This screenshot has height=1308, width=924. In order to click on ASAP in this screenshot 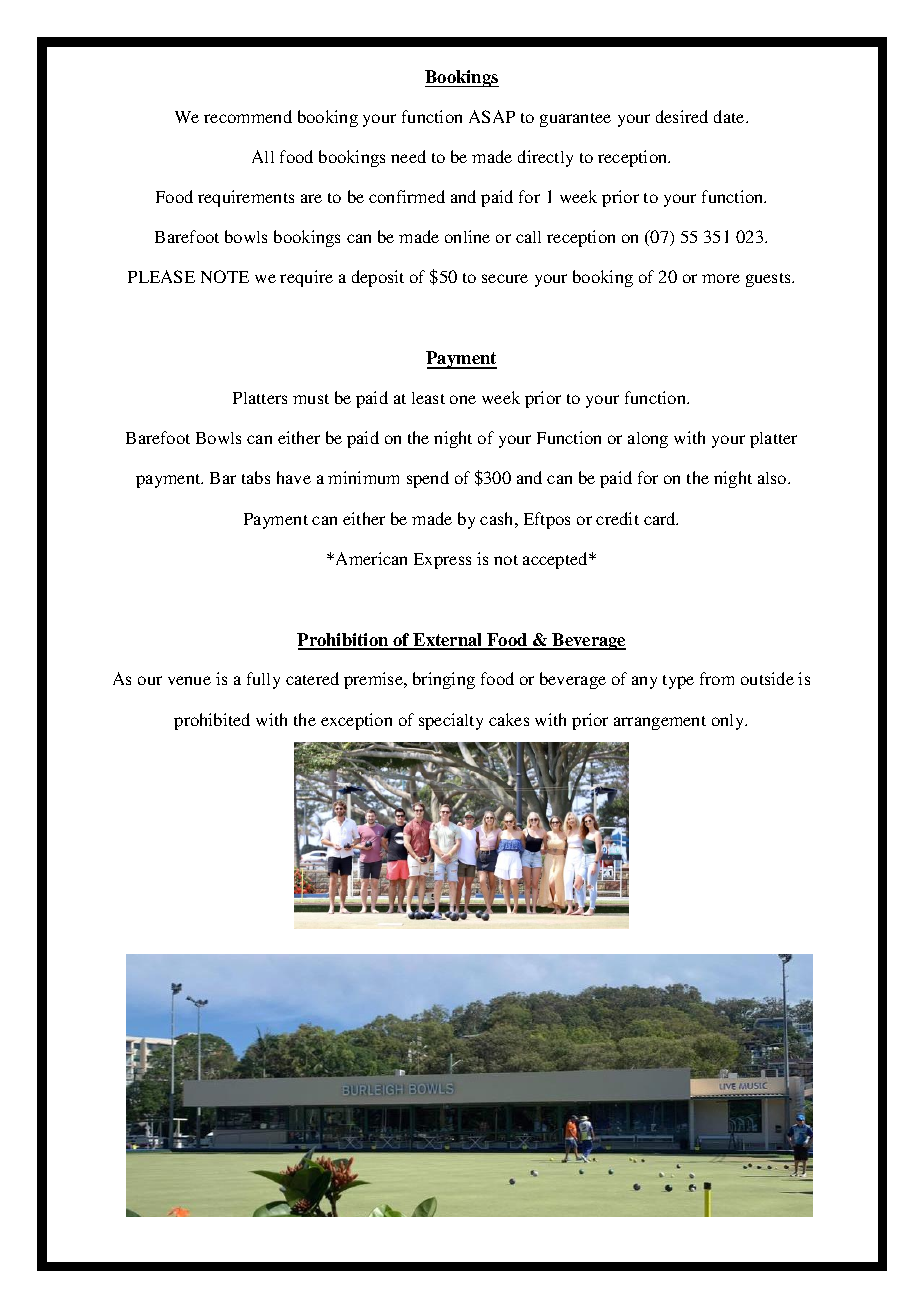, I will do `click(492, 116)`.
